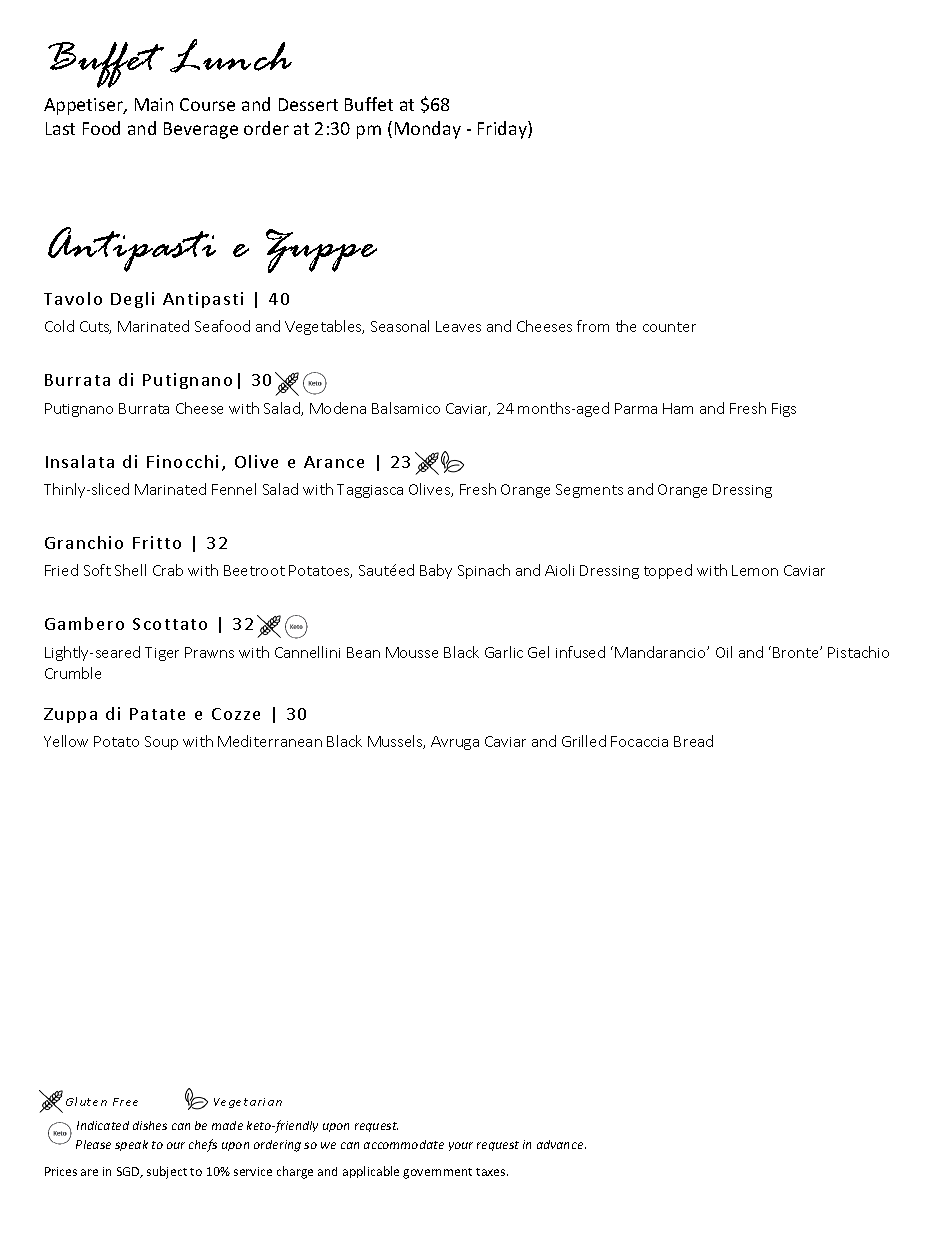 This screenshot has width=952, height=1233. I want to click on Baby, so click(436, 571).
